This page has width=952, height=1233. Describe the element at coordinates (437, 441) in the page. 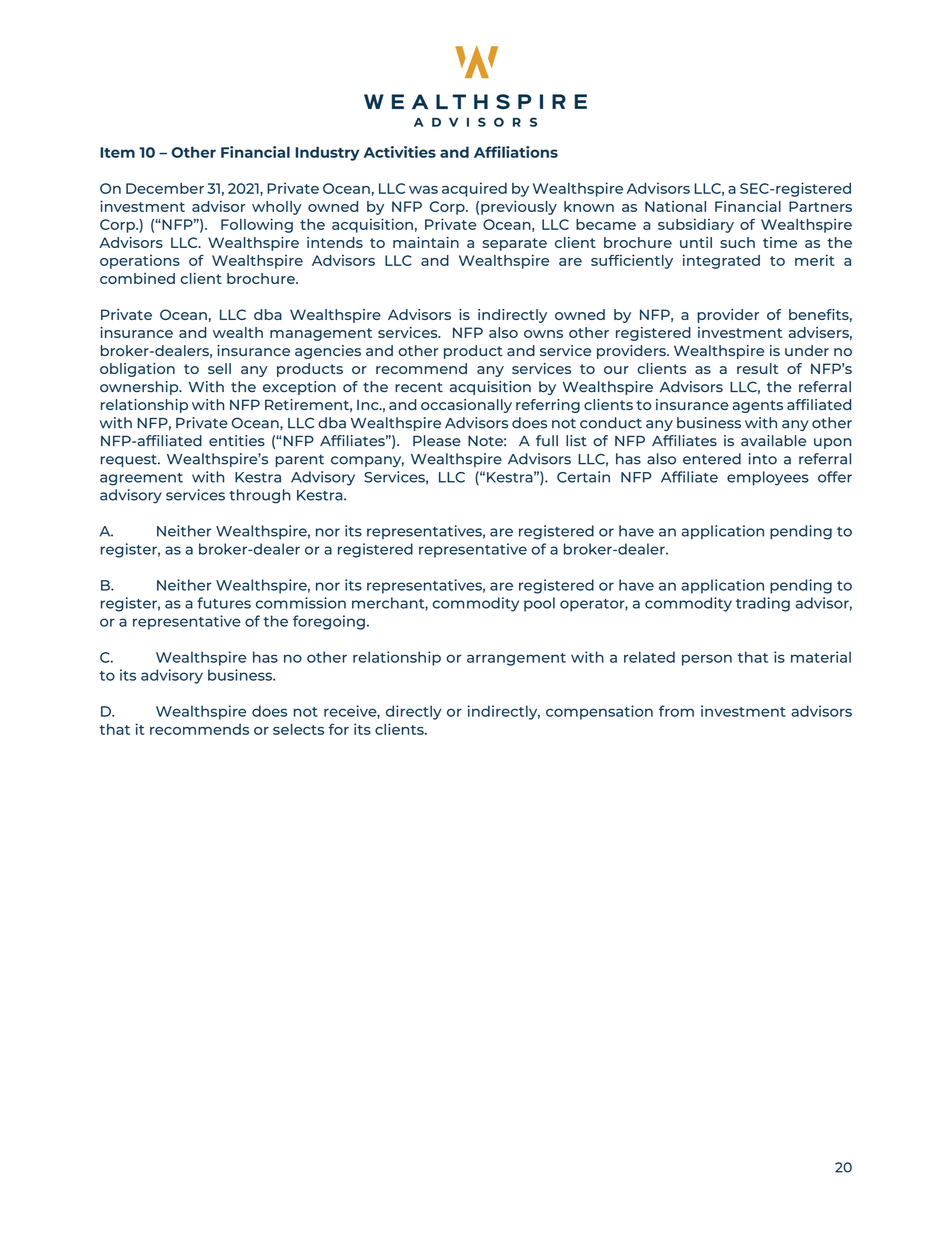

I see `Please` at that location.
